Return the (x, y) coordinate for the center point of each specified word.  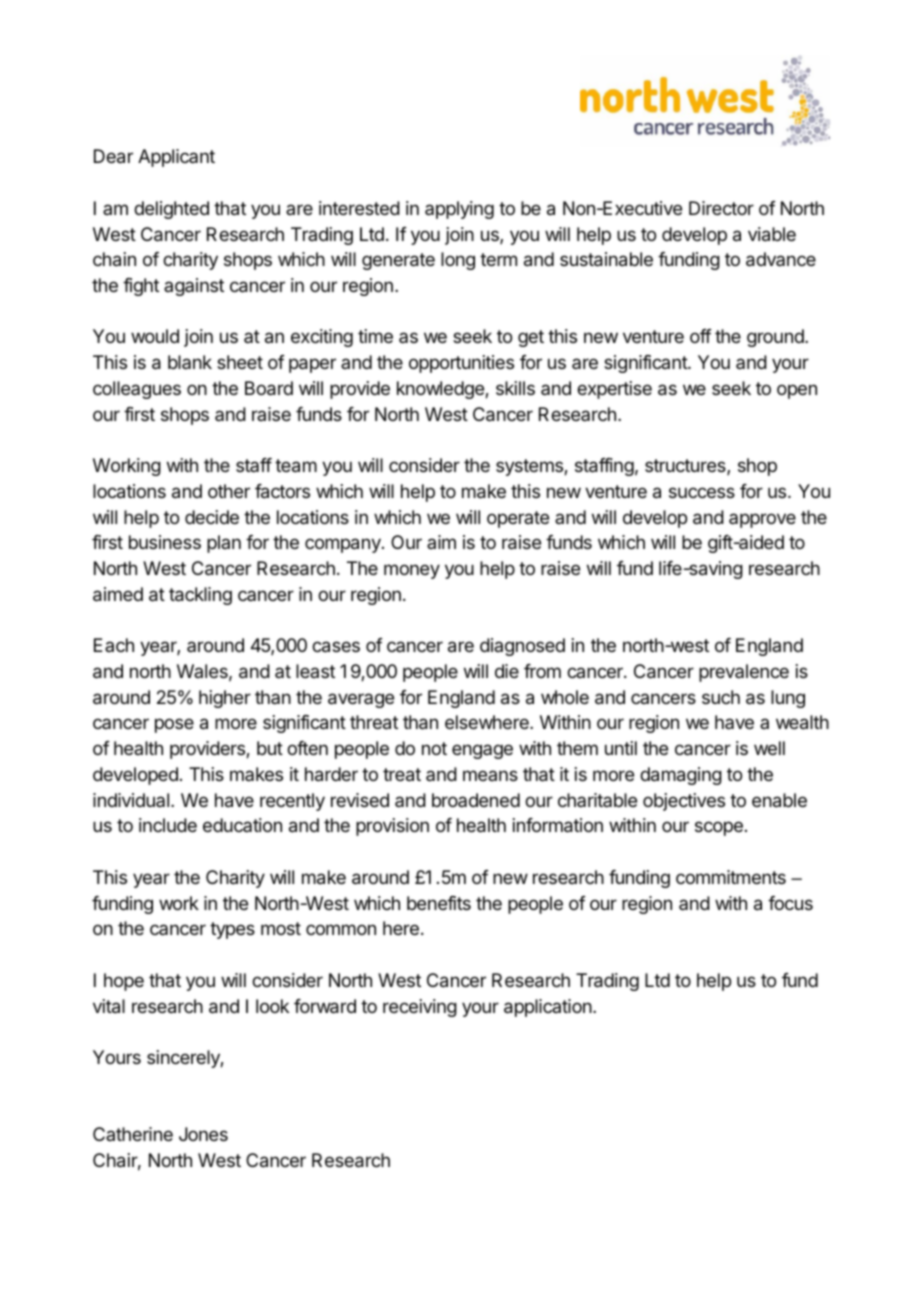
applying (459, 210)
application (548, 1008)
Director (721, 208)
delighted (171, 210)
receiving (420, 1008)
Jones (203, 1134)
